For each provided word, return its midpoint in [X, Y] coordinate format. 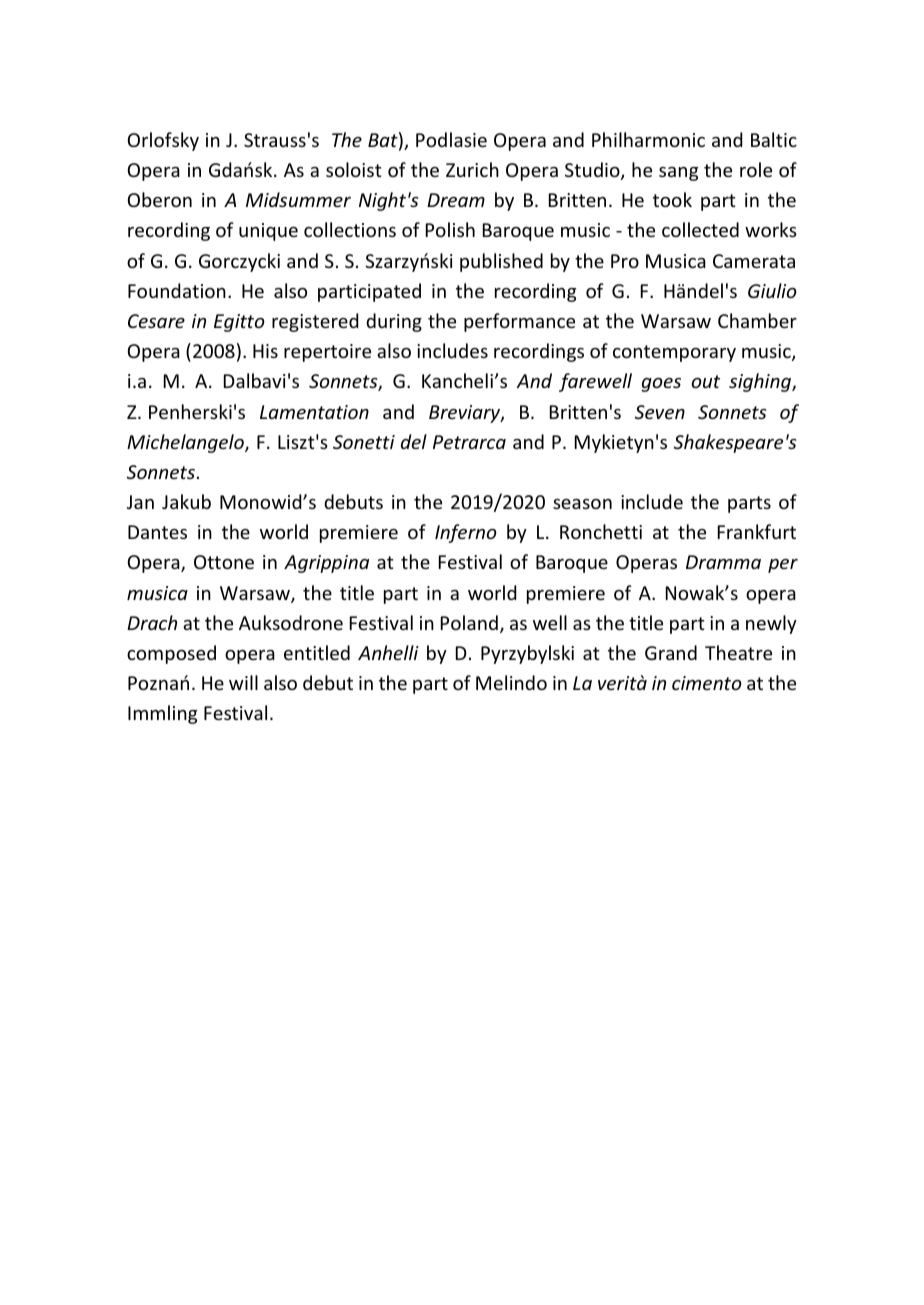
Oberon [160, 199]
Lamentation [314, 412]
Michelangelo [186, 443]
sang [678, 174]
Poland [469, 622]
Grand [671, 652]
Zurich [472, 169]
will [243, 682]
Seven [660, 412]
